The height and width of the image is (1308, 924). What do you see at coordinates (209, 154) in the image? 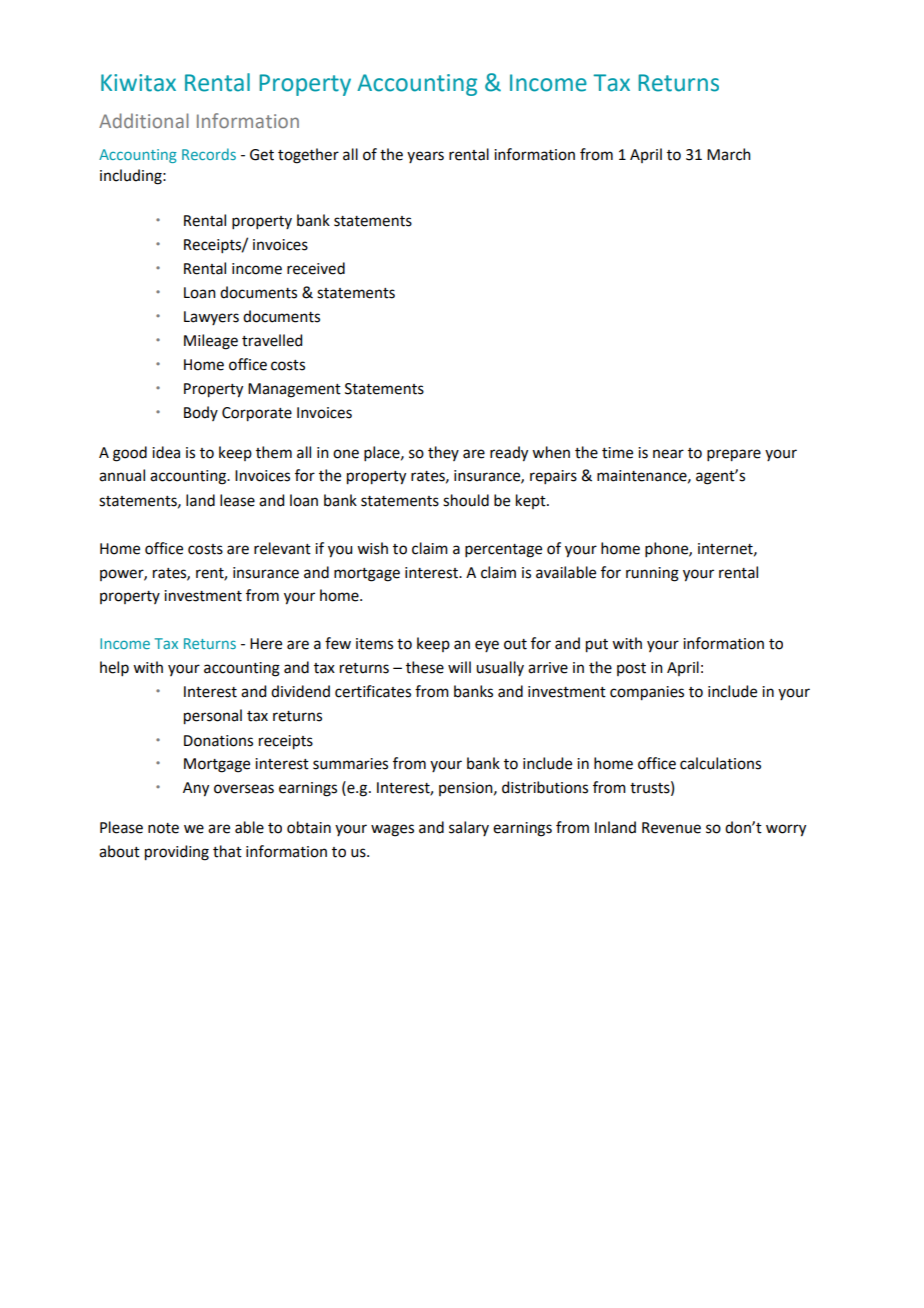
I see `Records` at bounding box center [209, 154].
